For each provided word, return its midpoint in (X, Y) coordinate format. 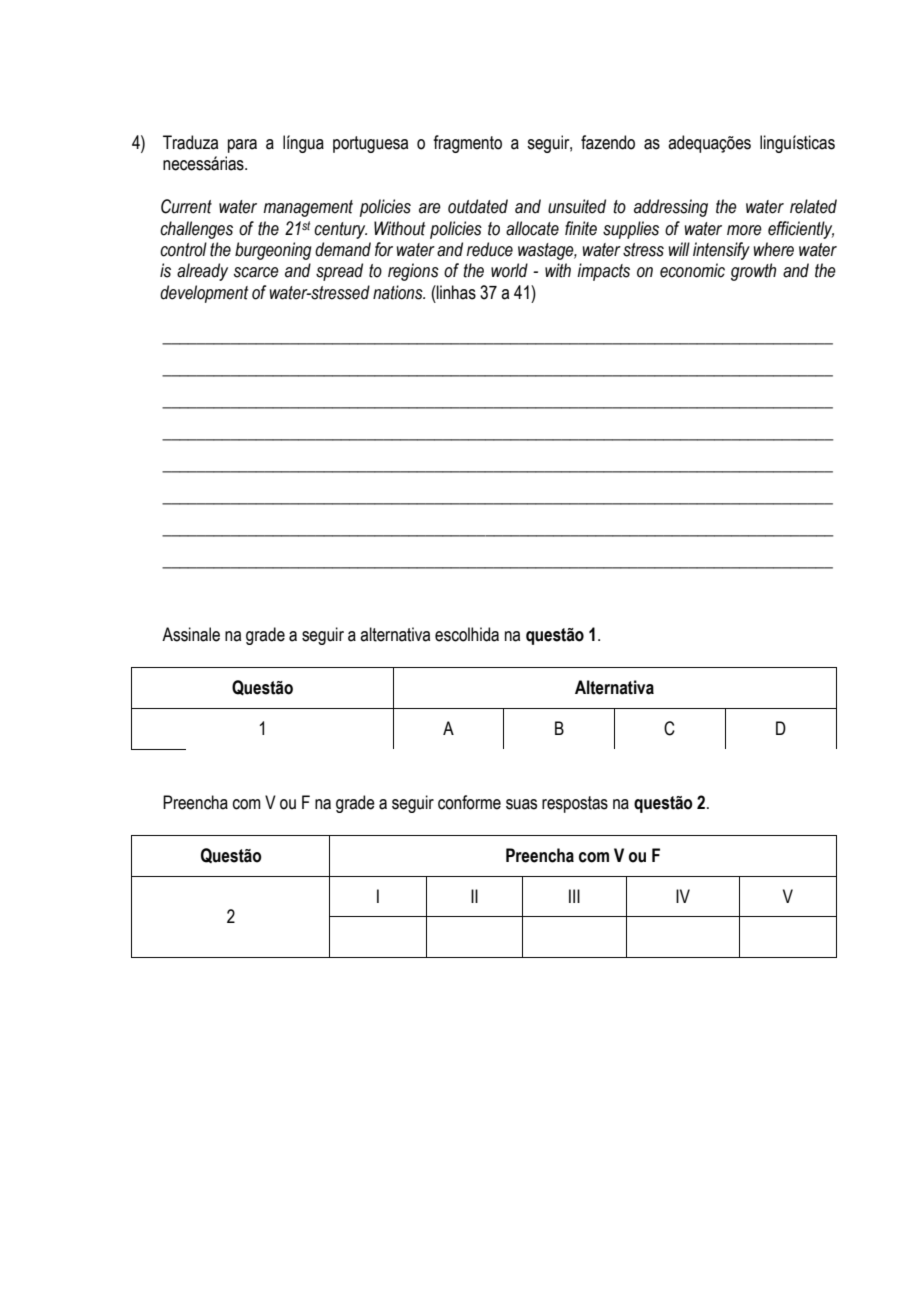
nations (399, 292)
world (509, 270)
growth (753, 272)
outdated (478, 206)
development (204, 294)
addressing (671, 208)
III (574, 896)
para (242, 146)
